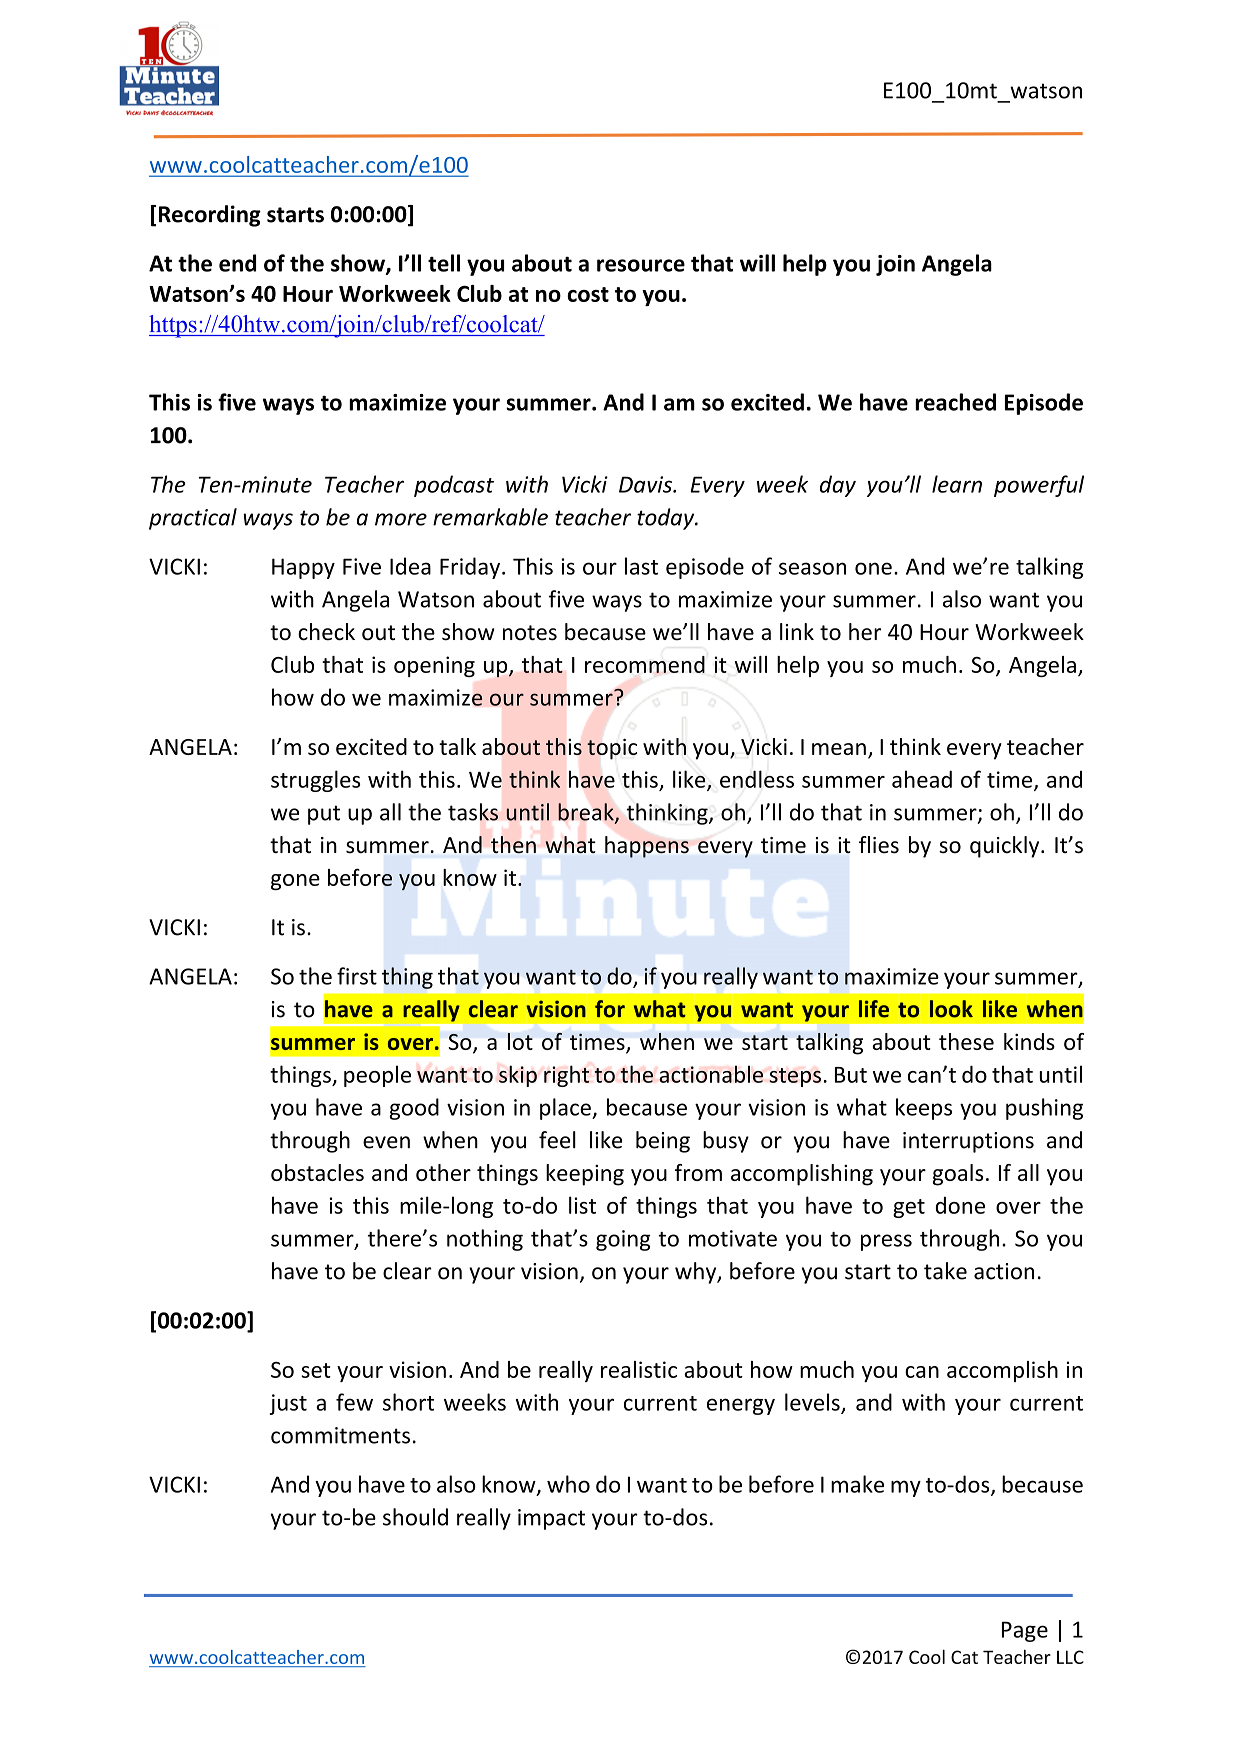 Image resolution: width=1233 pixels, height=1744 pixels. What do you see at coordinates (612, 749) in the document?
I see `topic` at bounding box center [612, 749].
